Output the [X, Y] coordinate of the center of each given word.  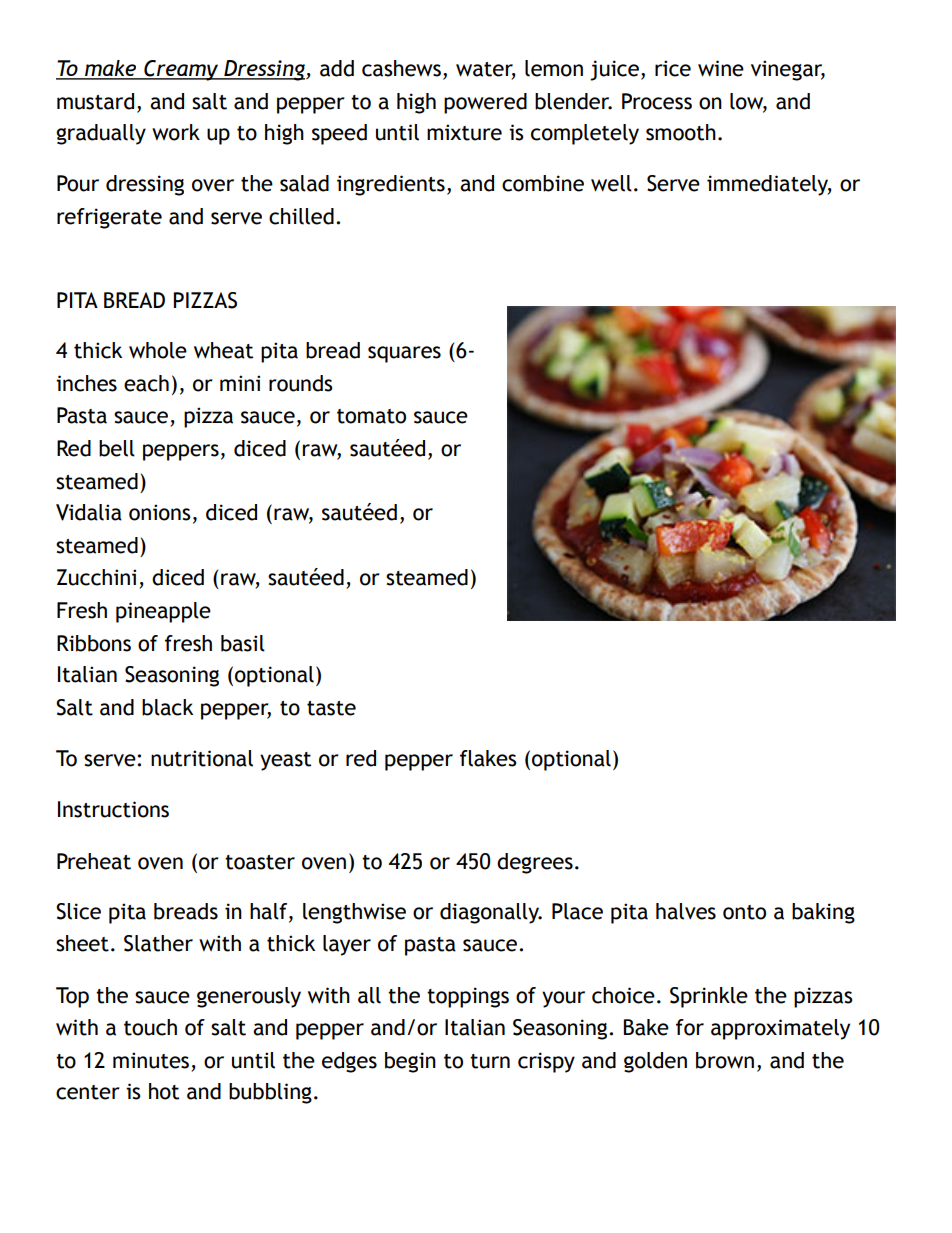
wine [721, 68]
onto [744, 912]
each [146, 383]
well [611, 183]
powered [485, 103]
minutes [151, 1060]
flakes [488, 758]
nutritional [202, 758]
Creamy [181, 70]
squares [404, 354]
